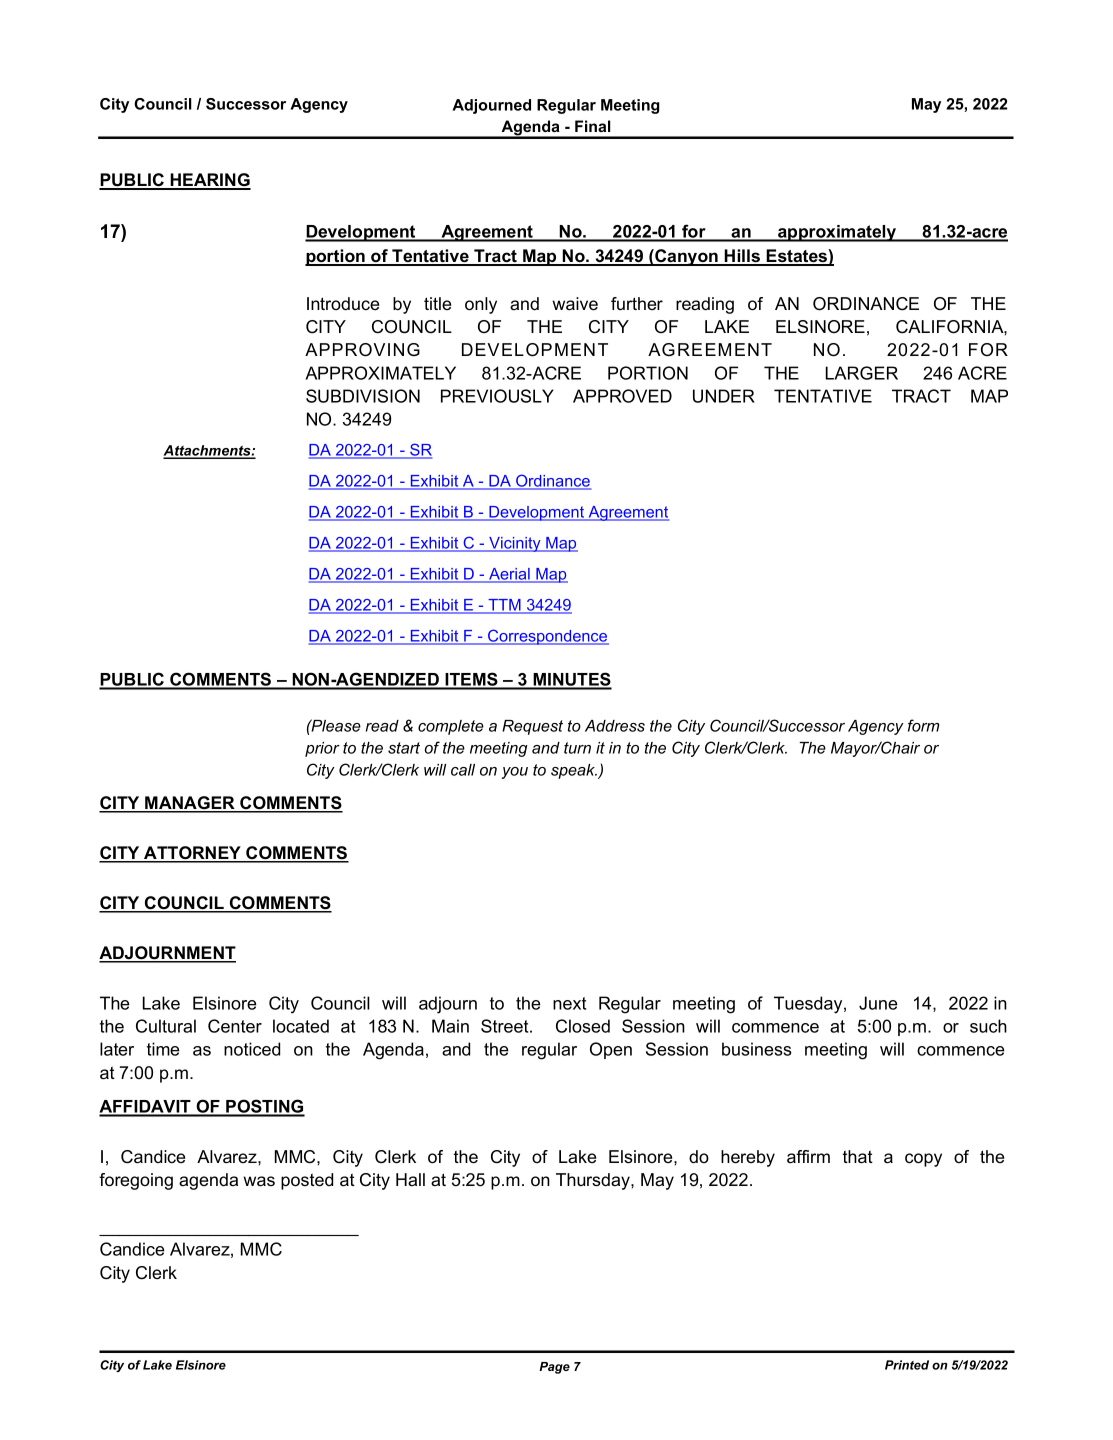  Describe the element at coordinates (593, 126) in the screenshot. I see `Final` at that location.
